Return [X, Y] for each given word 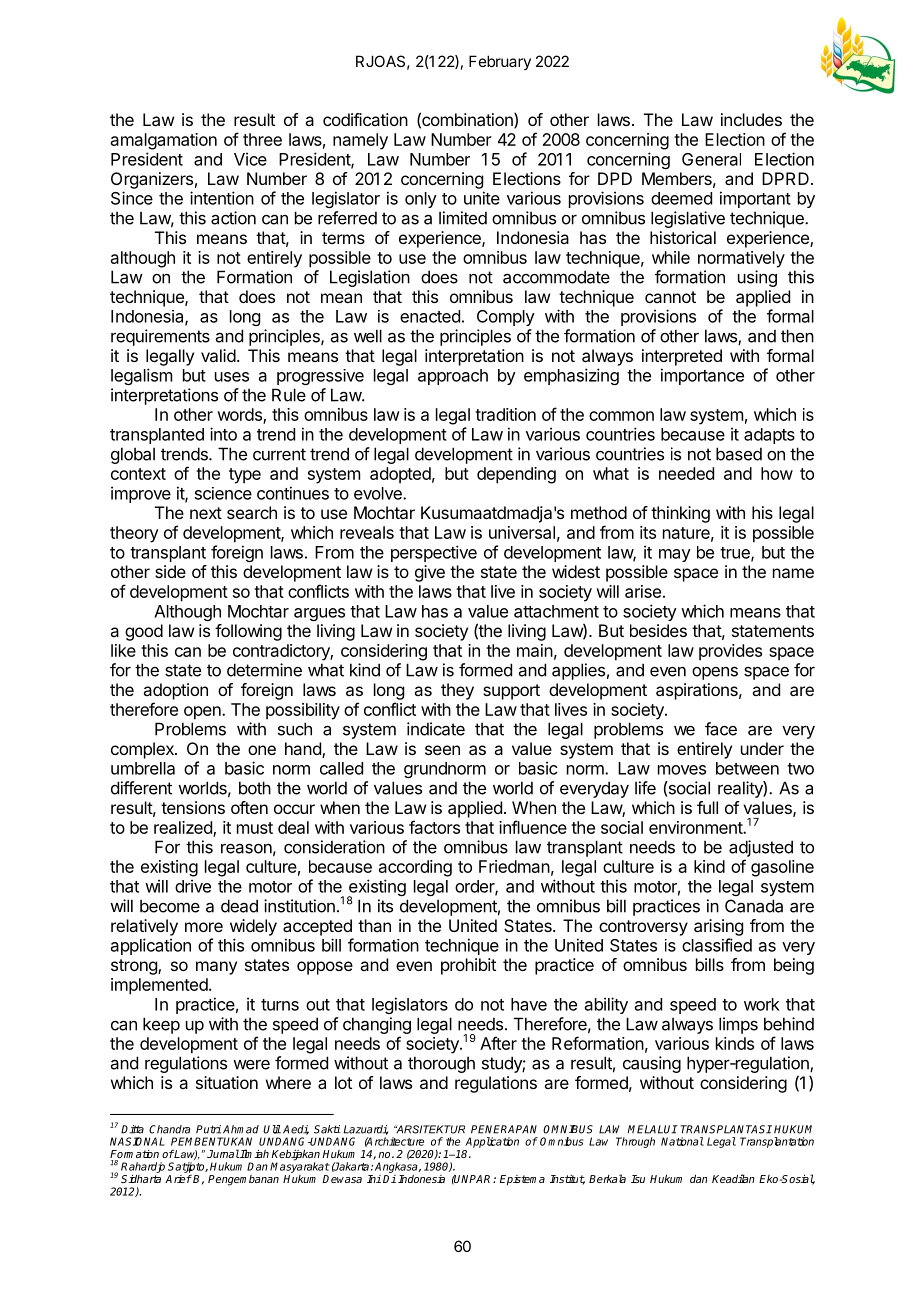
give [430, 573]
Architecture [394, 1142]
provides [730, 652]
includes [751, 119]
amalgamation [164, 141]
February [500, 62]
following [248, 632]
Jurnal [223, 1153]
